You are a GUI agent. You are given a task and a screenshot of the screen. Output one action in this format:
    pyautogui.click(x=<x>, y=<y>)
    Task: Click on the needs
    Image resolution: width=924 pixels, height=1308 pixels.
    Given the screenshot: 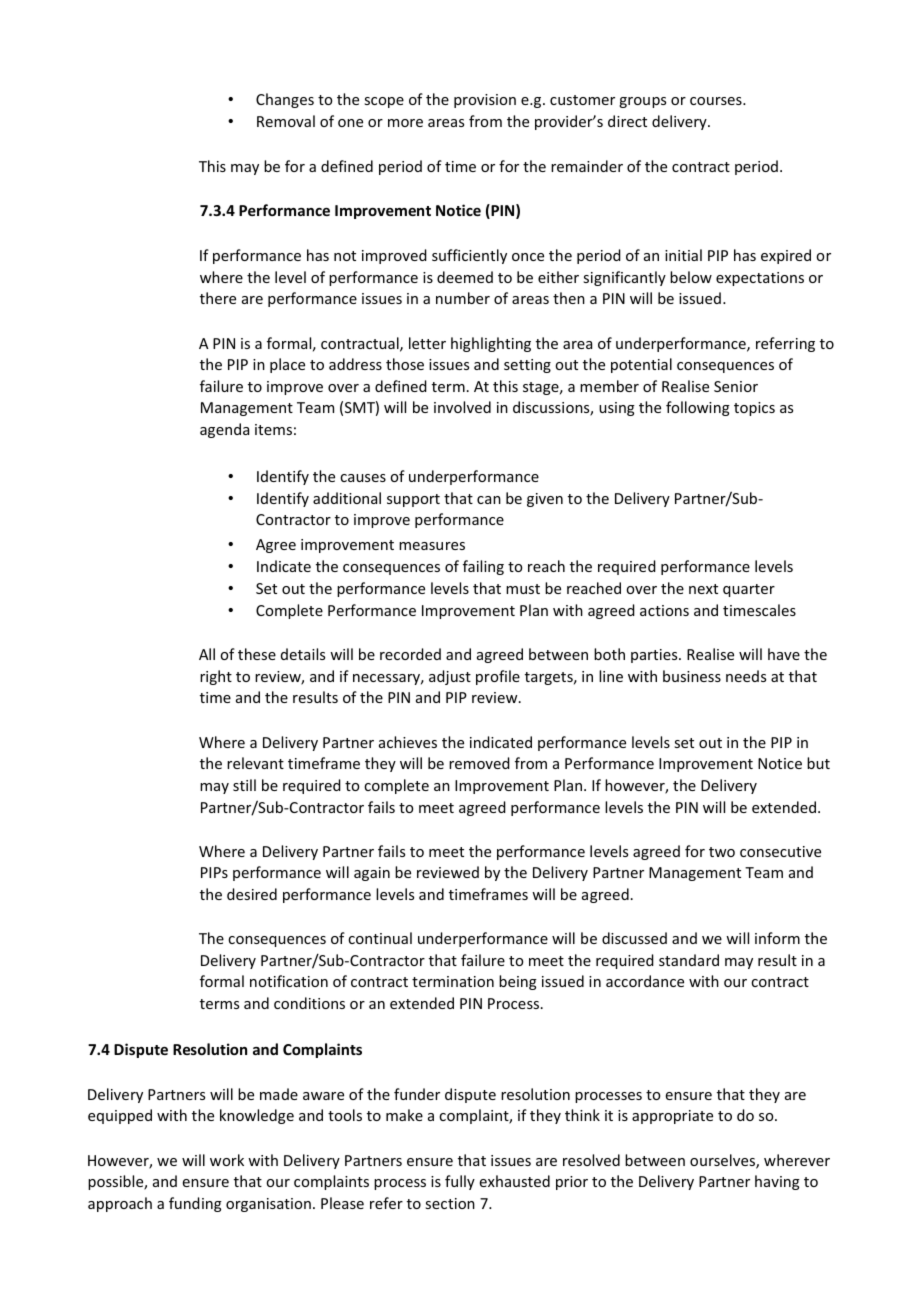 What is the action you would take?
    pyautogui.click(x=746, y=676)
